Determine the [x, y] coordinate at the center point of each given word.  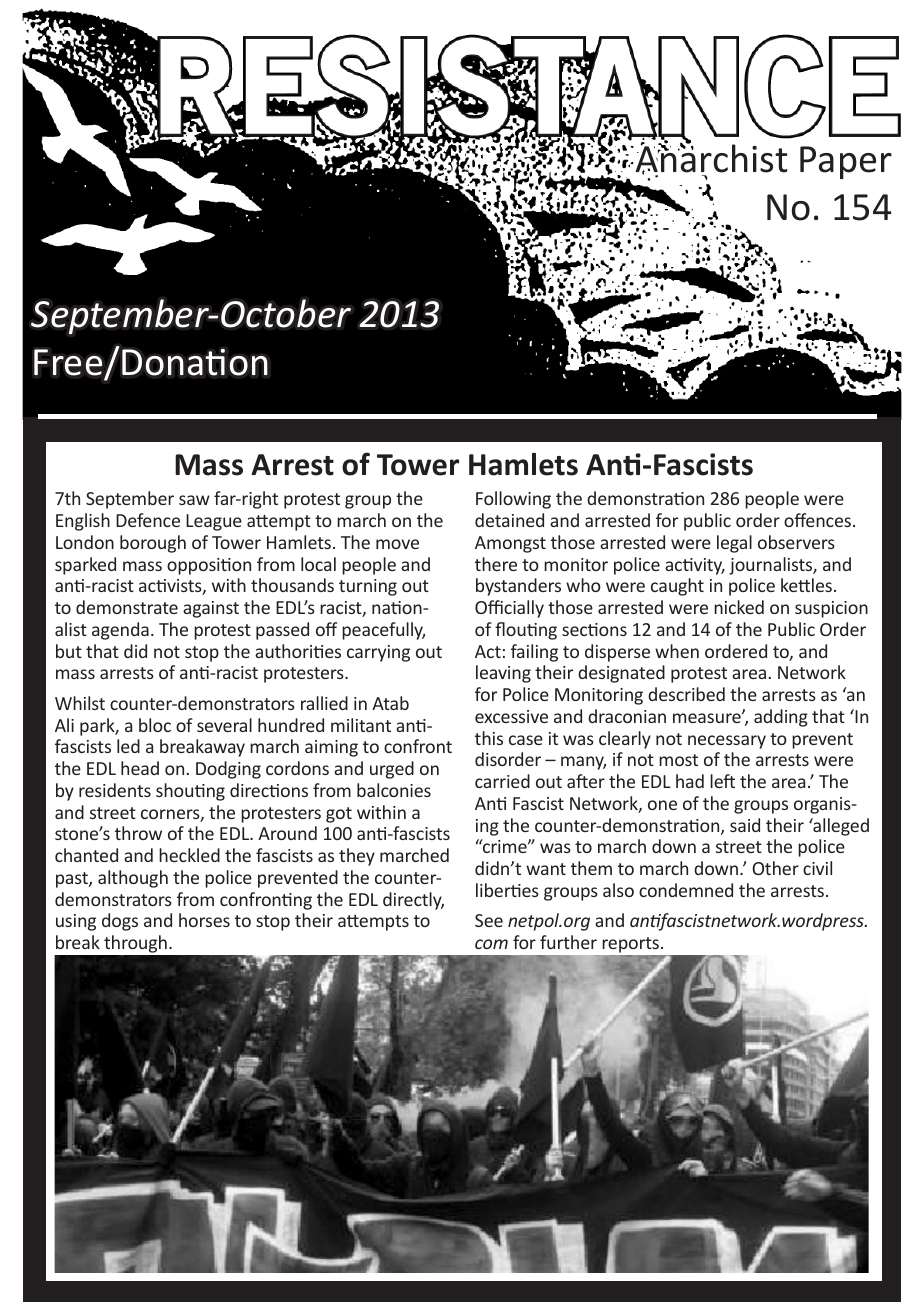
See [489, 920]
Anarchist [710, 158]
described [686, 694]
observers [796, 542]
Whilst [80, 703]
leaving [503, 674]
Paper [846, 162]
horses [204, 920]
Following [513, 500]
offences [817, 520]
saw [194, 500]
